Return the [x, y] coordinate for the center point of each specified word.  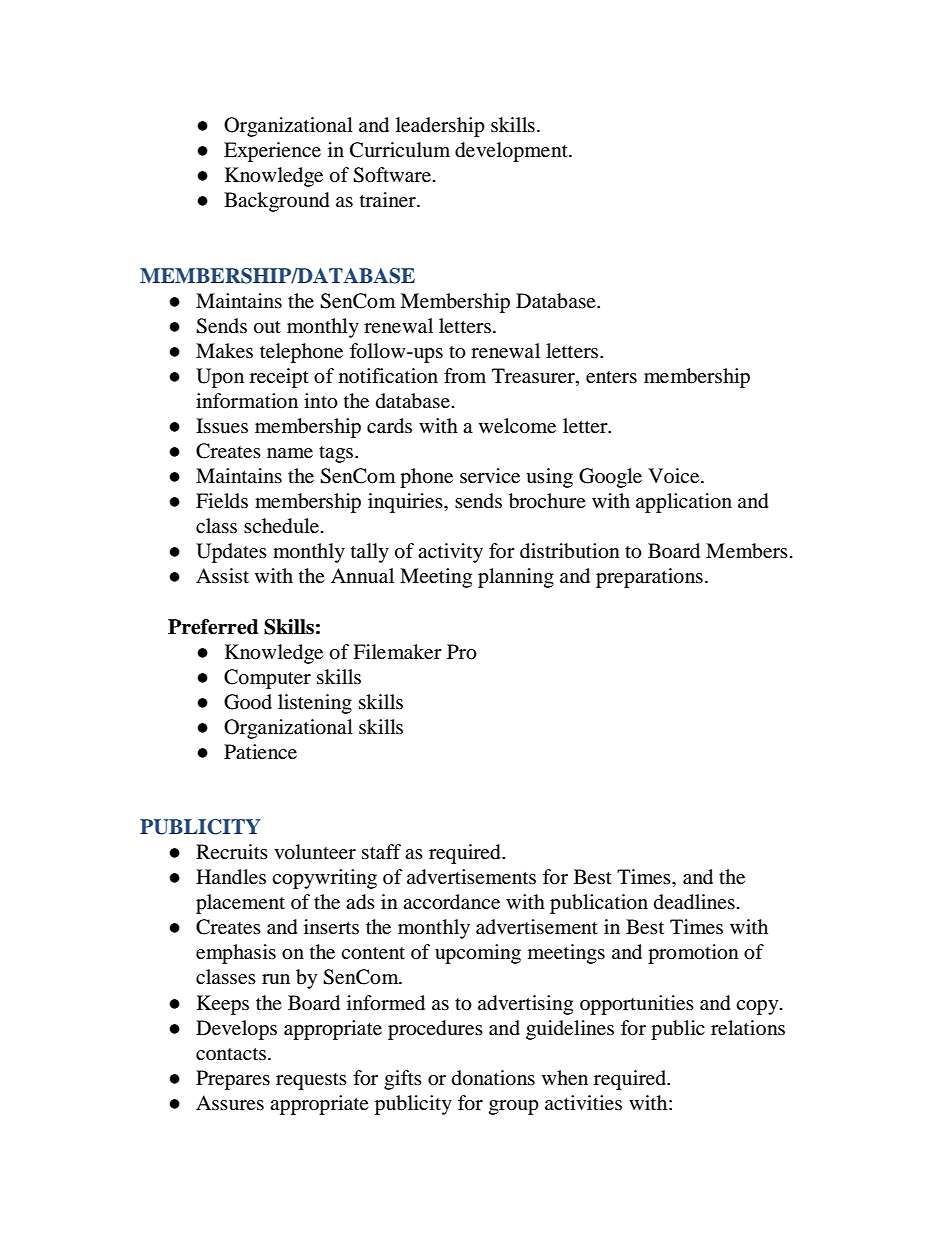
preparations [649, 578]
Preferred [213, 627]
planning [516, 578]
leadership [440, 127]
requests [311, 1081]
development [512, 152]
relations [748, 1028]
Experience [272, 152]
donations [493, 1078]
